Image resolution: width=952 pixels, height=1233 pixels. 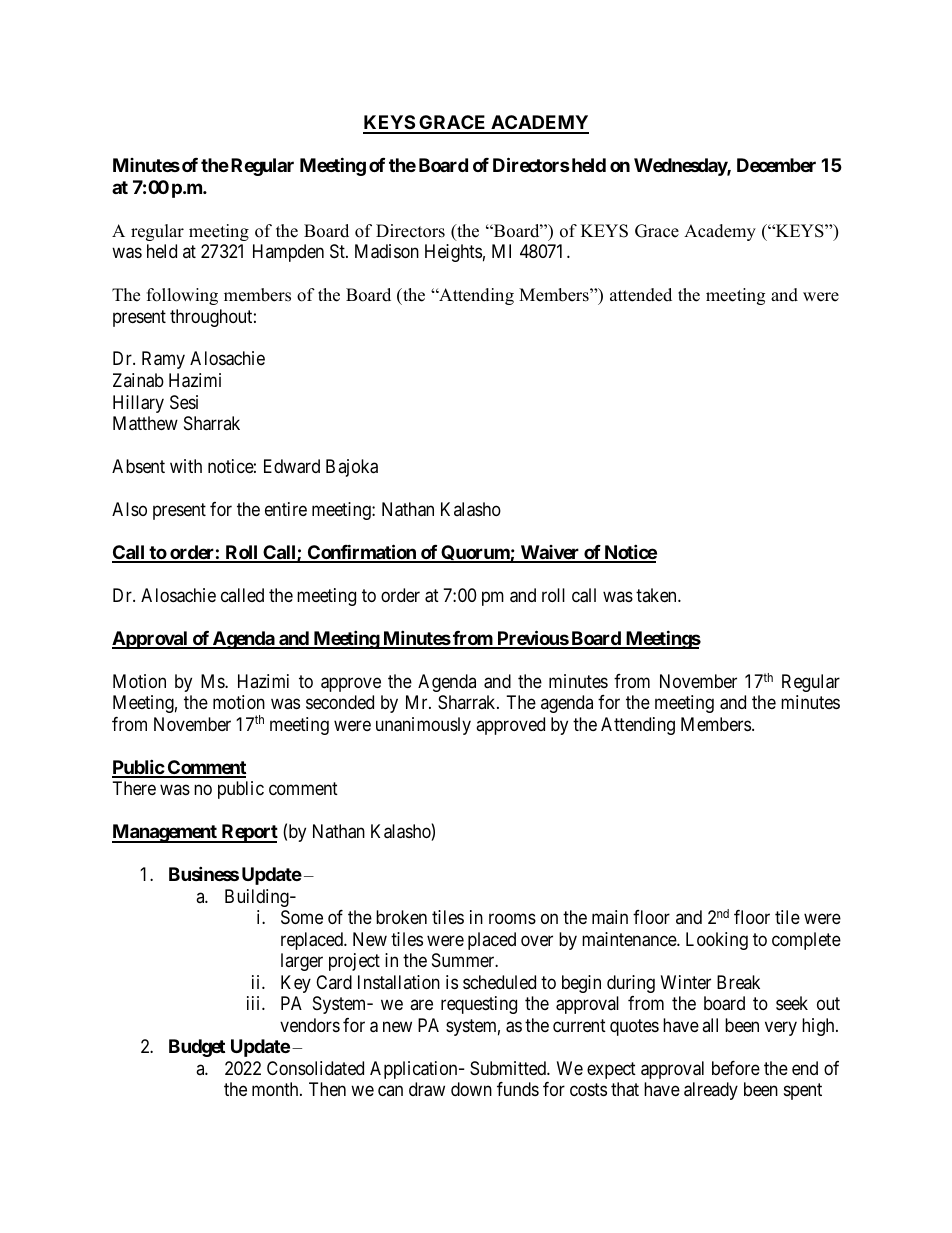 What do you see at coordinates (475, 554) in the document?
I see `Quorum` at bounding box center [475, 554].
